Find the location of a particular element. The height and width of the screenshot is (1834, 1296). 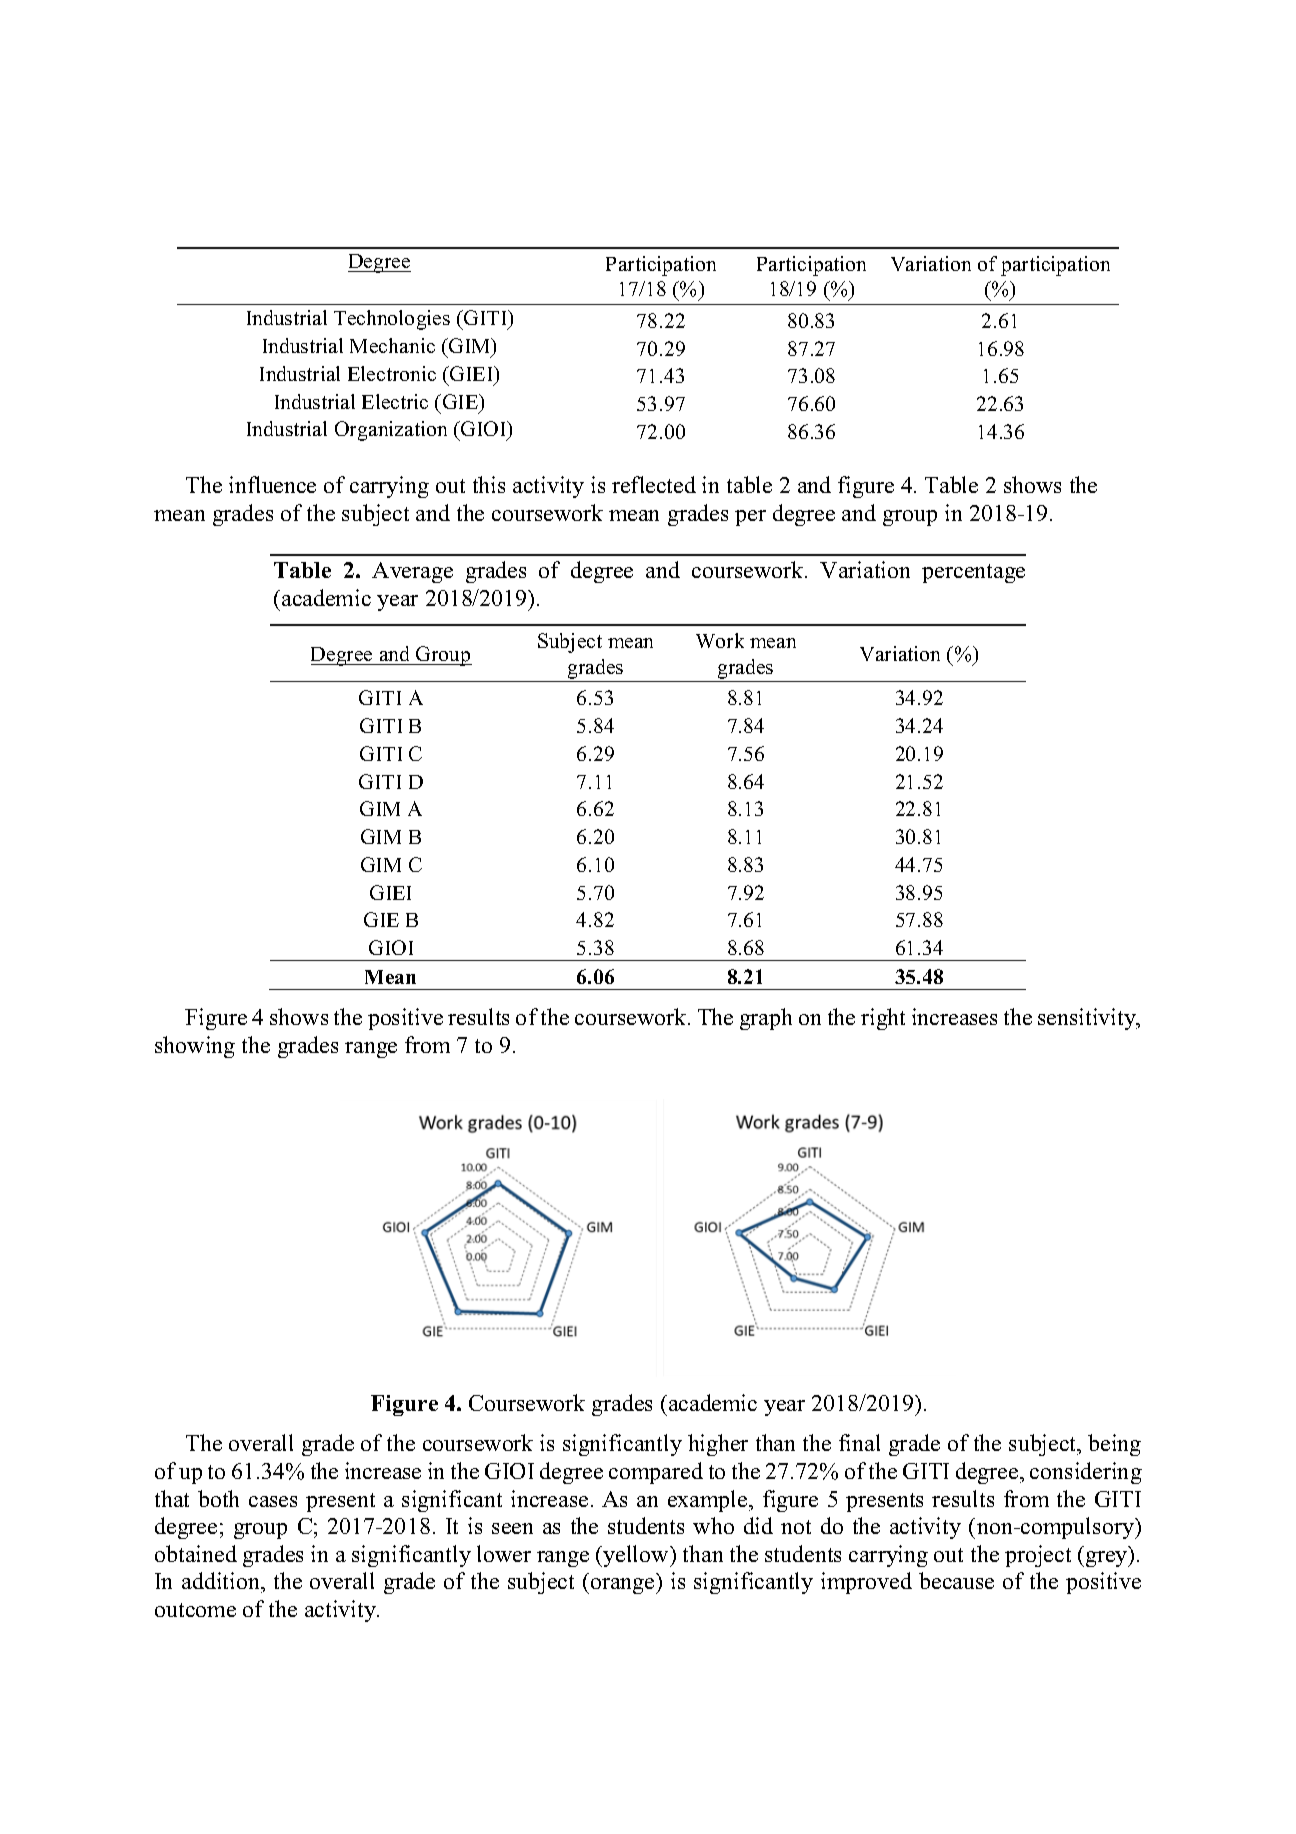

Electronic is located at coordinates (392, 373).
